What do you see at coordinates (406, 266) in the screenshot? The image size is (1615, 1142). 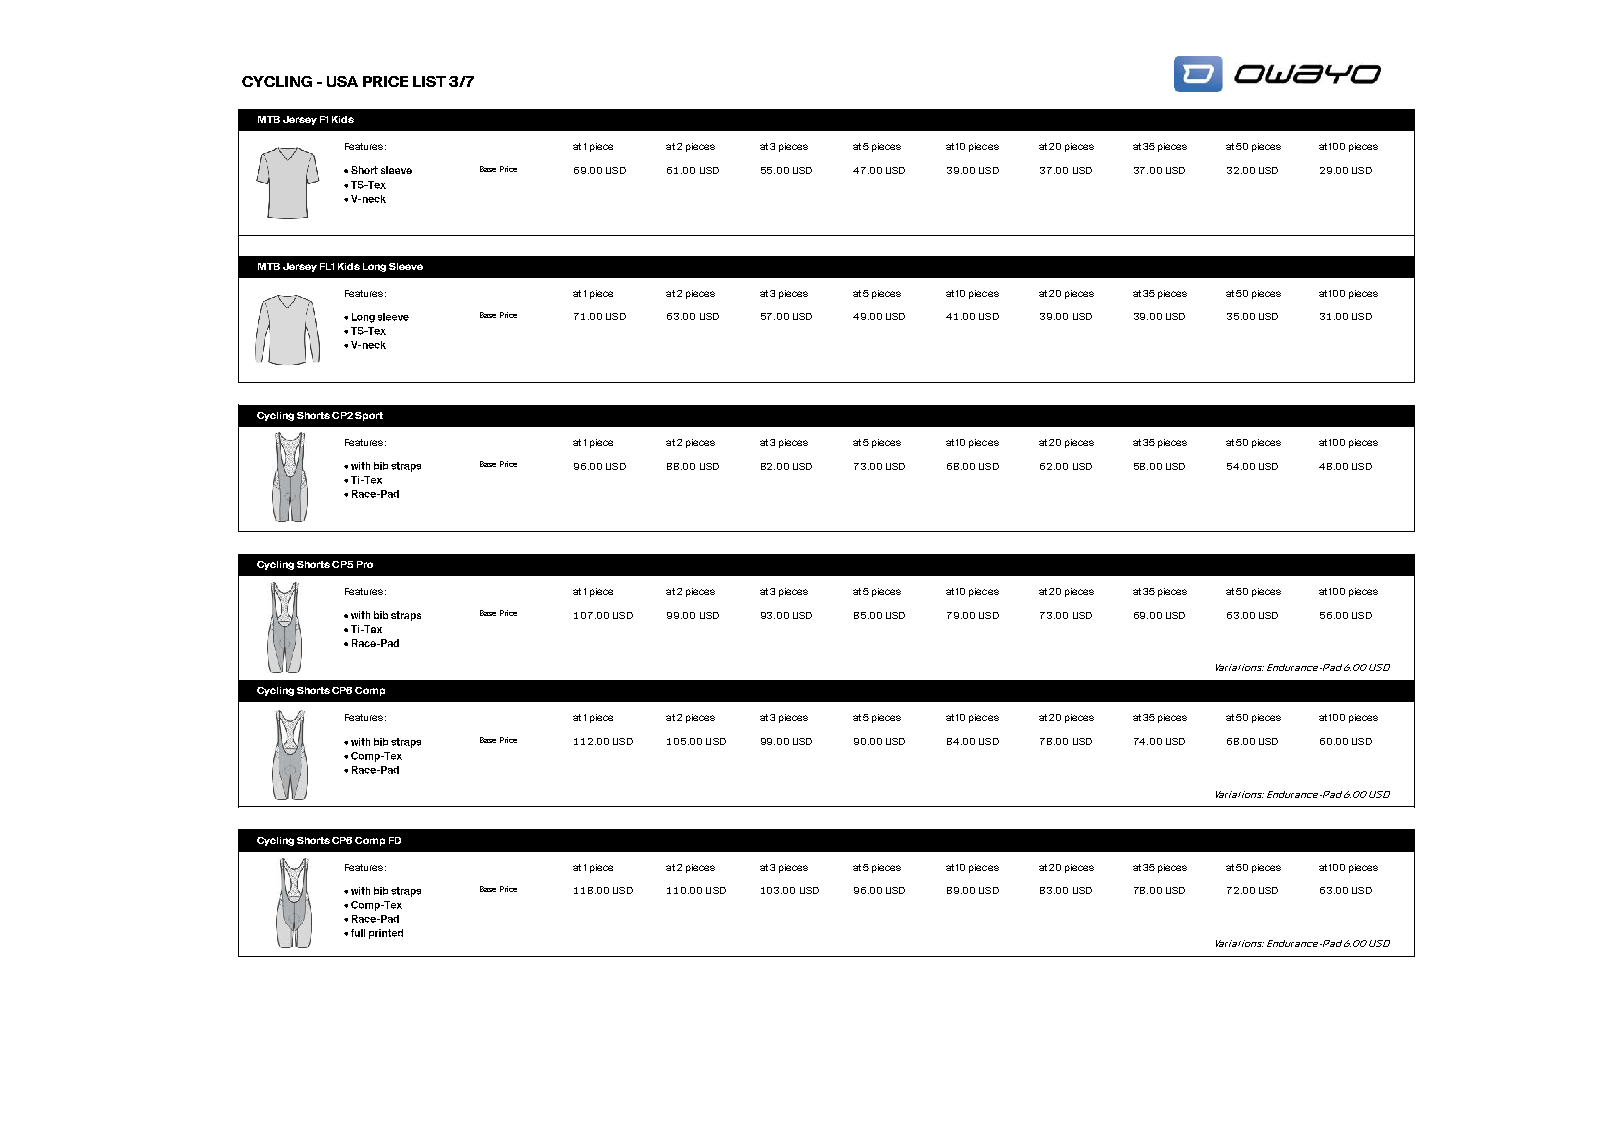 I see `Sleeve` at bounding box center [406, 266].
